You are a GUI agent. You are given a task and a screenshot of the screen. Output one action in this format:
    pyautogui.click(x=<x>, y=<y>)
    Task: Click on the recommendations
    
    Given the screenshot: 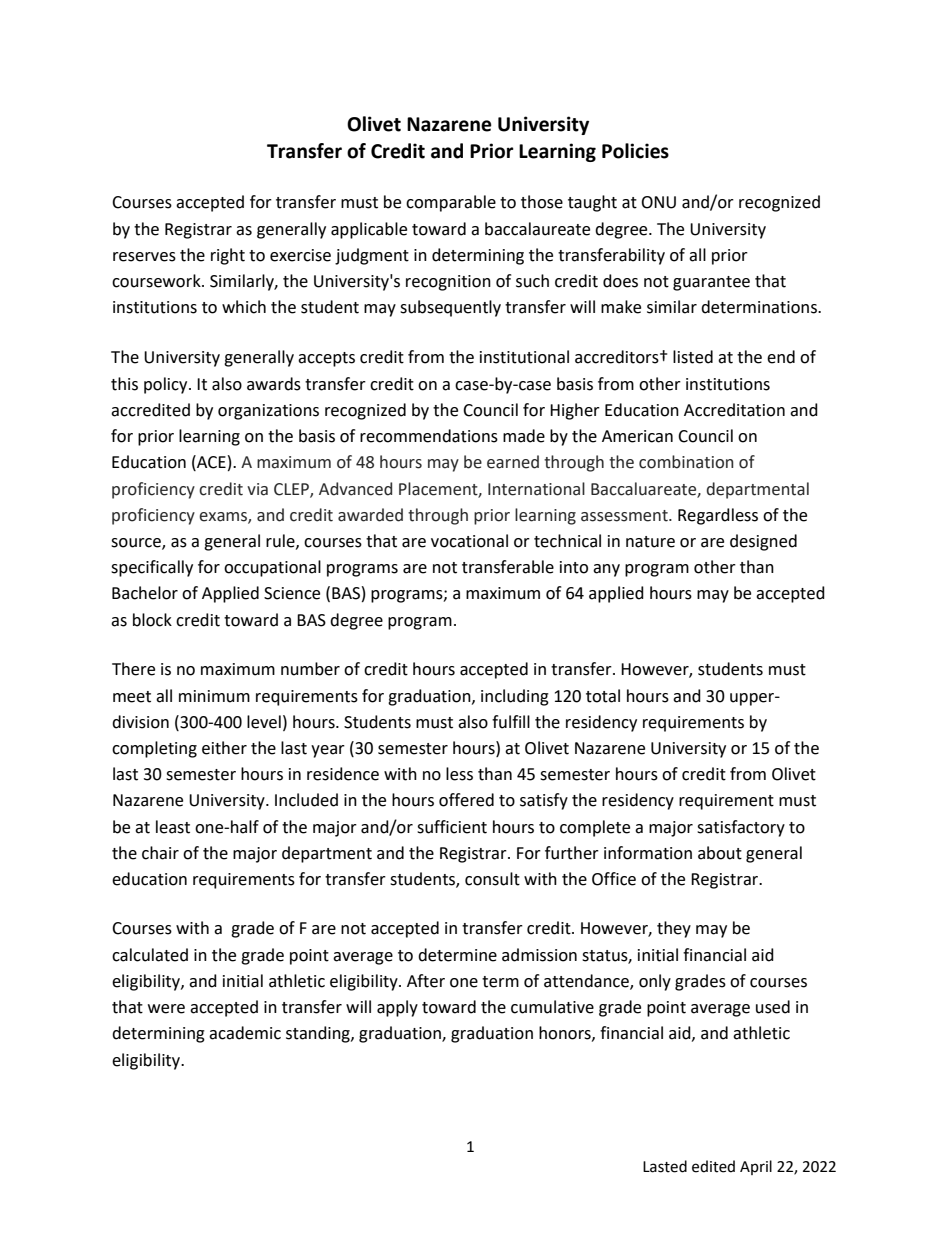 What is the action you would take?
    pyautogui.click(x=429, y=436)
